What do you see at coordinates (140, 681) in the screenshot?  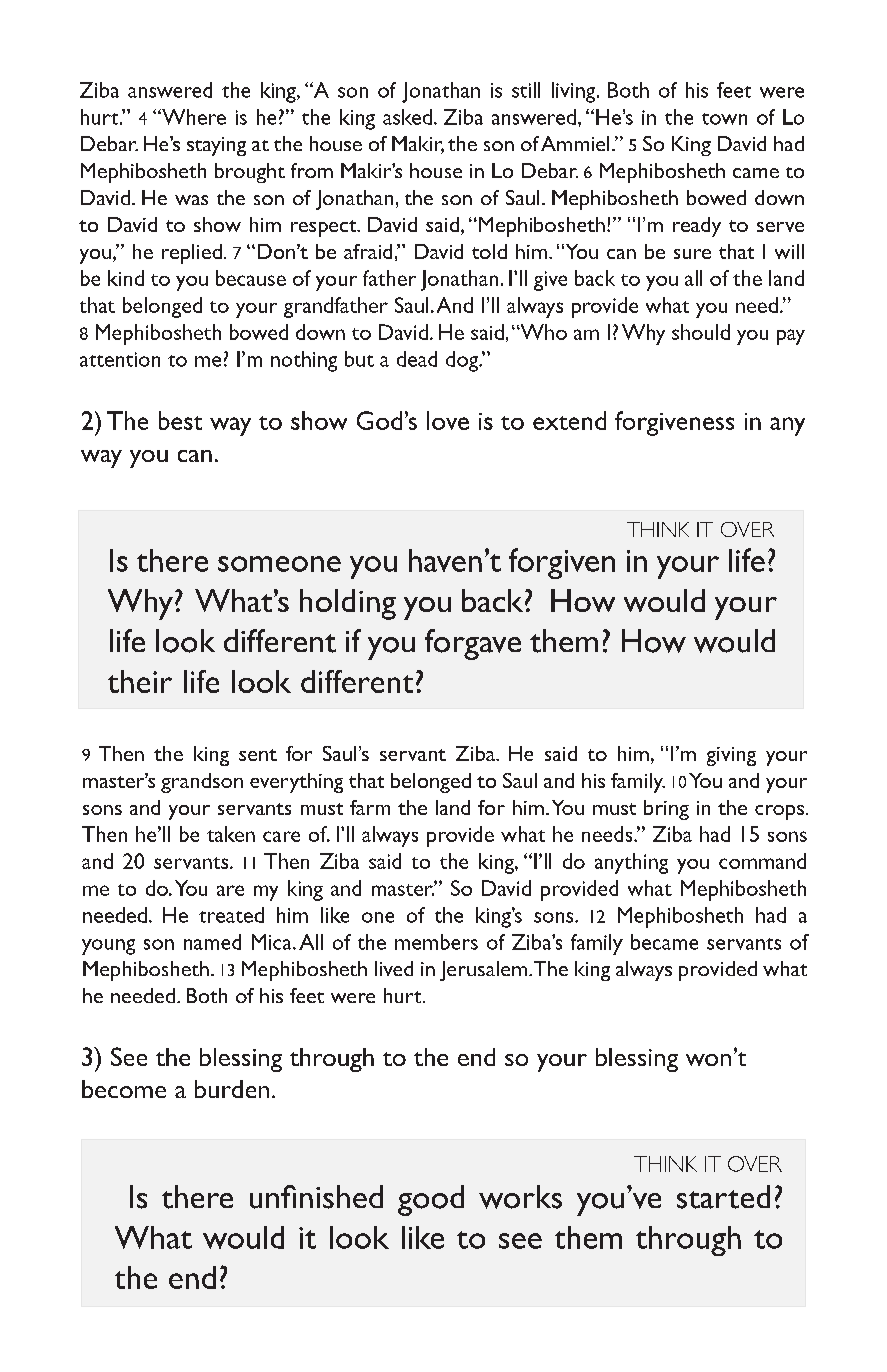 I see `their` at bounding box center [140, 681].
